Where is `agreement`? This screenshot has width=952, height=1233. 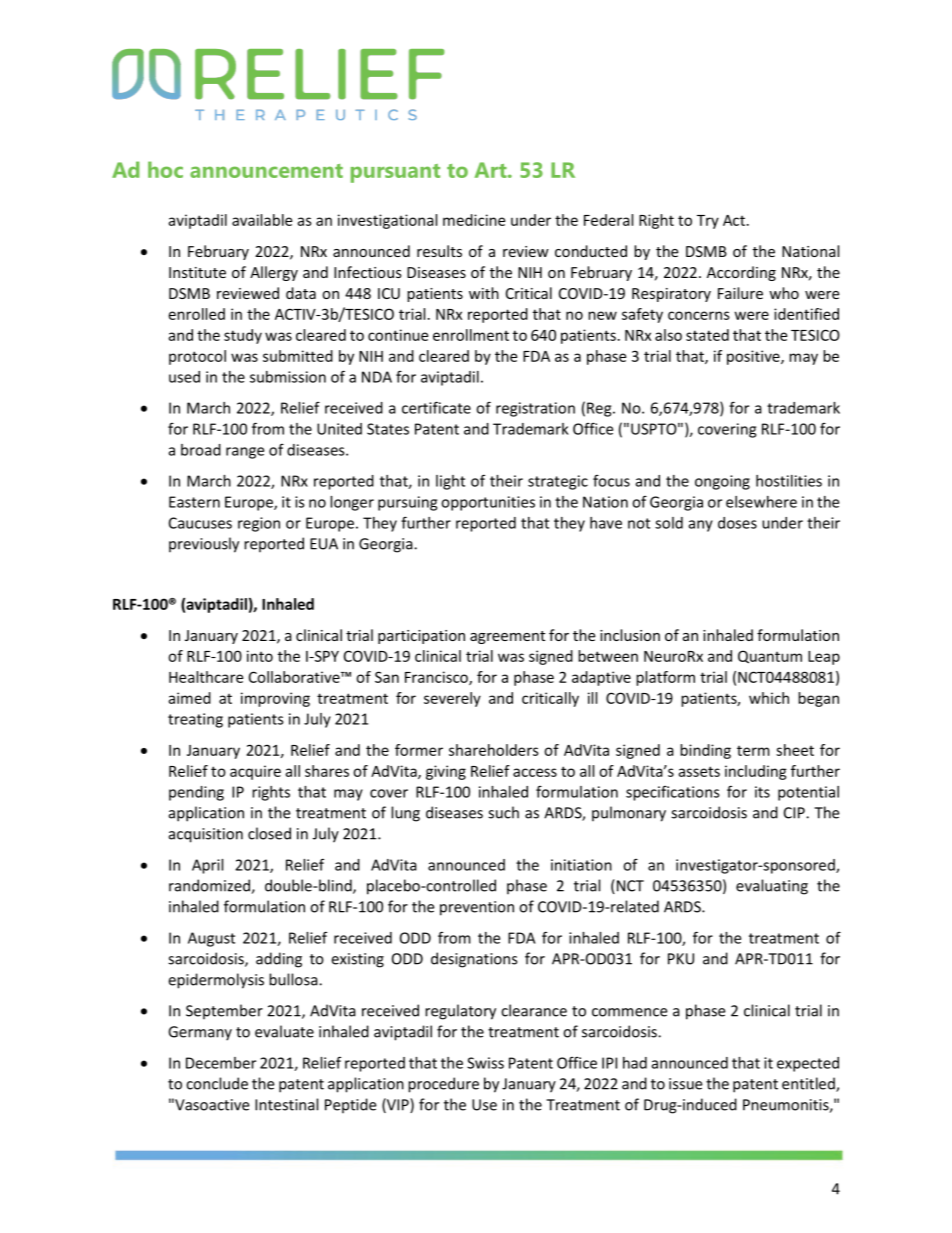
agreement is located at coordinates (507, 637).
